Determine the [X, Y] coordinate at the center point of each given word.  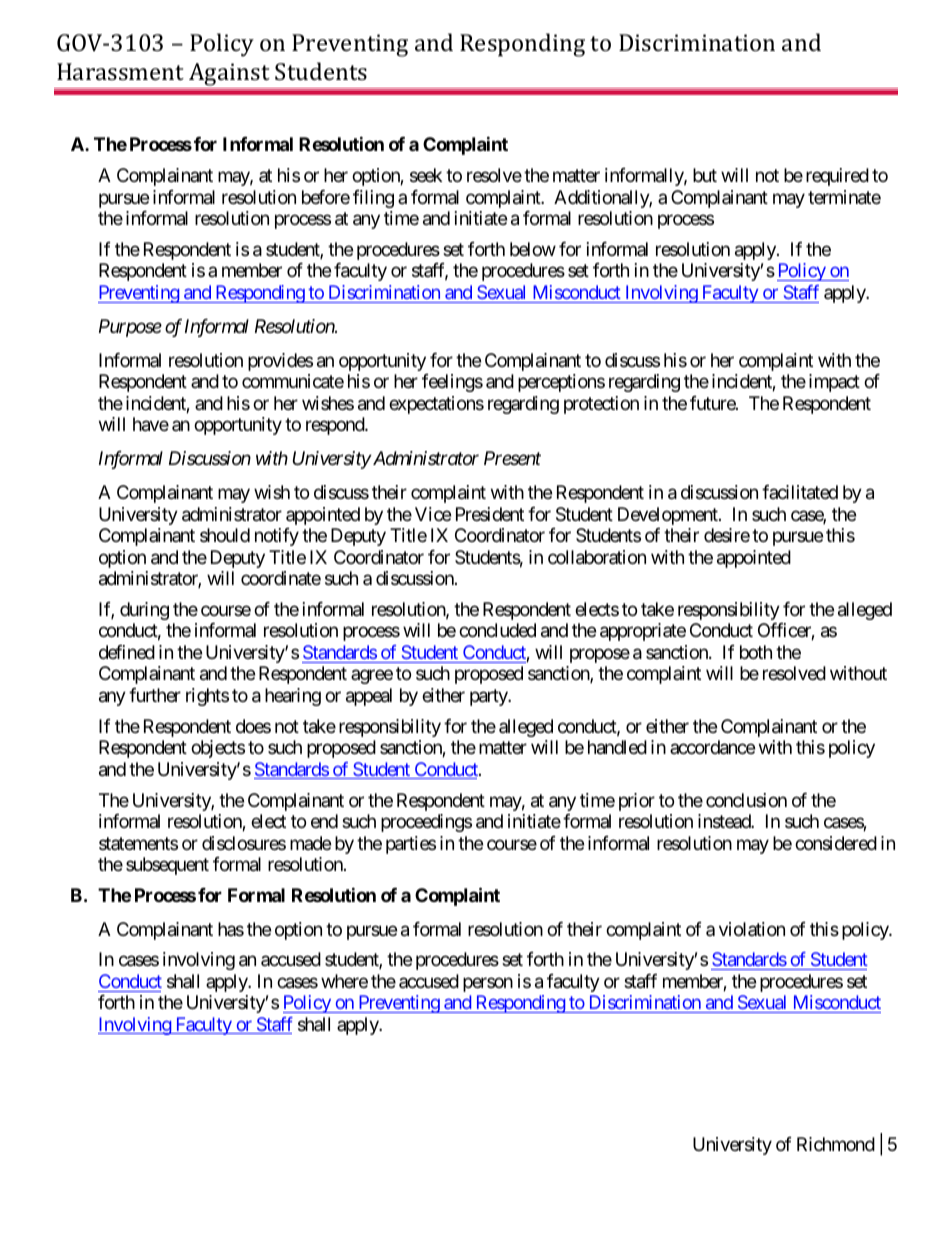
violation [752, 929]
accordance [712, 747]
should [225, 535]
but [705, 175]
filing [373, 199]
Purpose [130, 328]
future [713, 403]
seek [426, 175]
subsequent [167, 866]
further [155, 695]
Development [669, 516]
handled [617, 747]
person [488, 984]
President [490, 514]
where [344, 981]
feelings [452, 383]
